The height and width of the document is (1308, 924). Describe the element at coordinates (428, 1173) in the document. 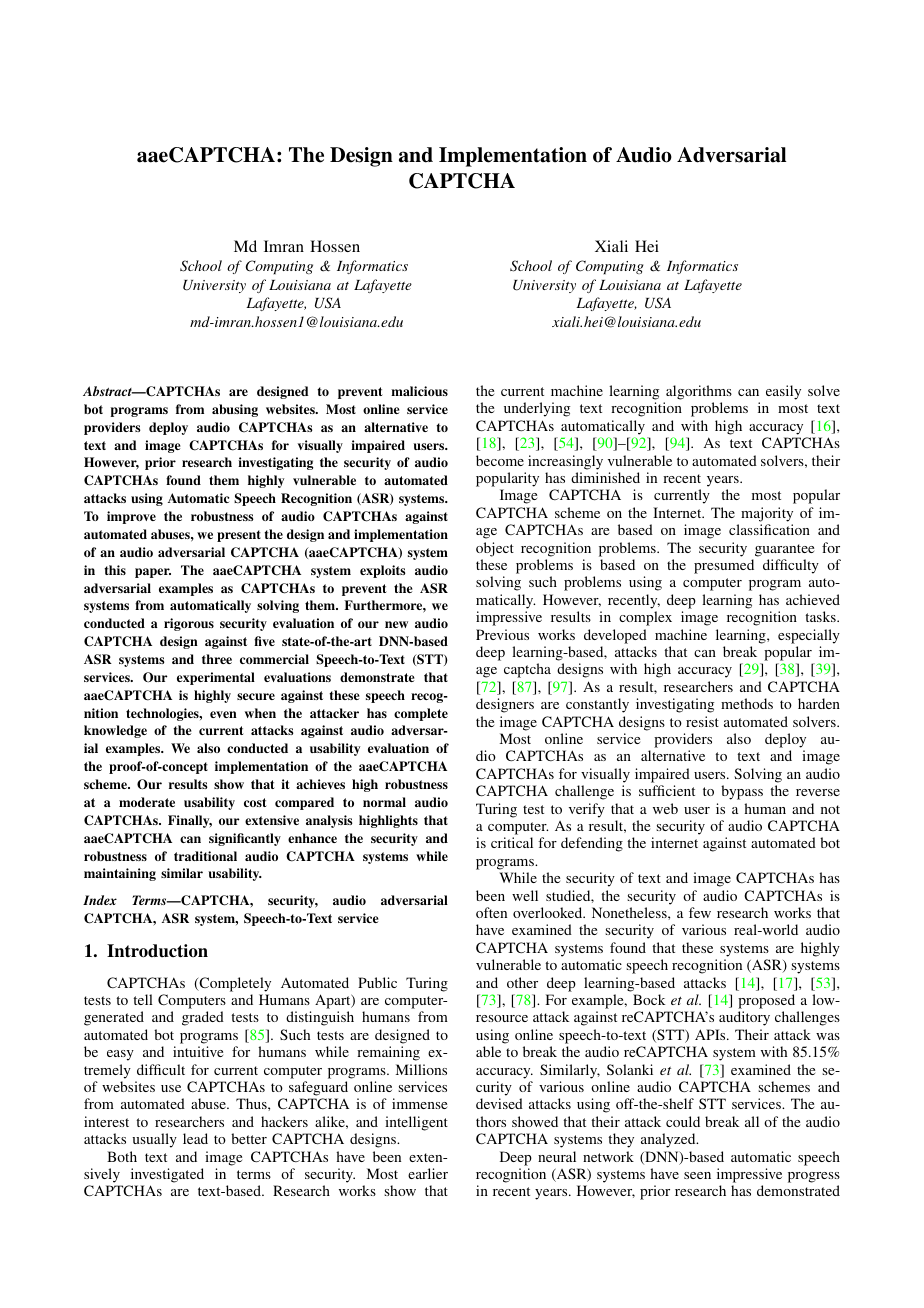

I see `earlier` at that location.
